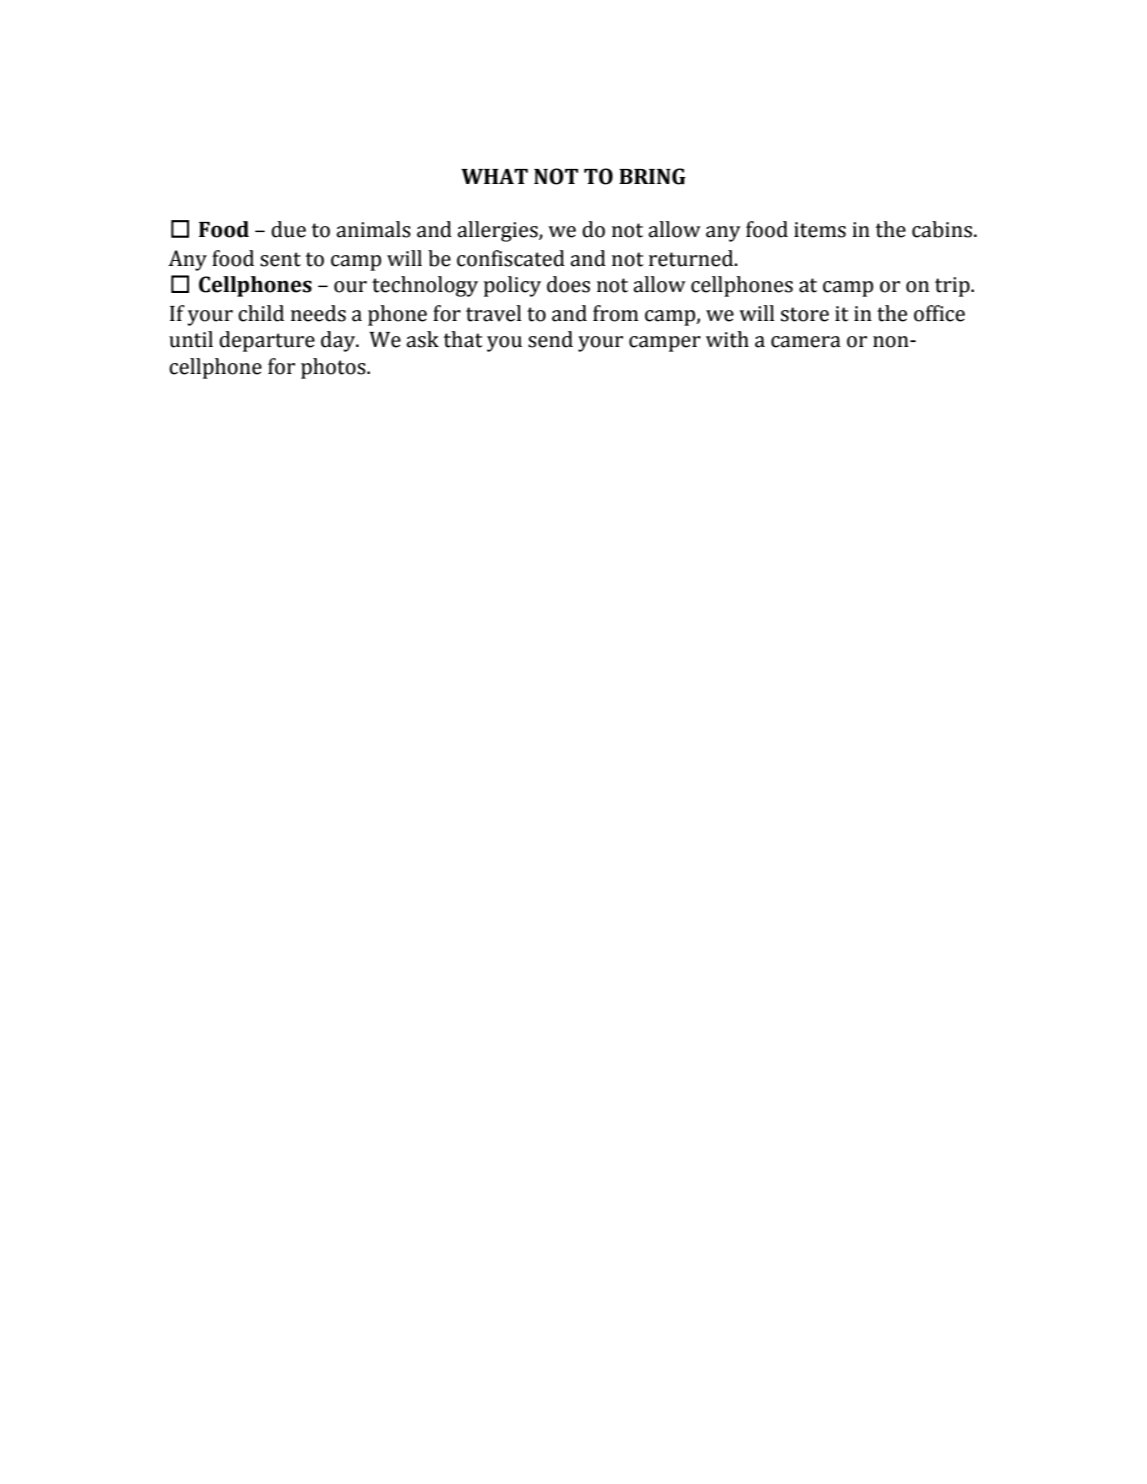 The width and height of the image is (1147, 1484). What do you see at coordinates (425, 286) in the image?
I see `technology` at bounding box center [425, 286].
